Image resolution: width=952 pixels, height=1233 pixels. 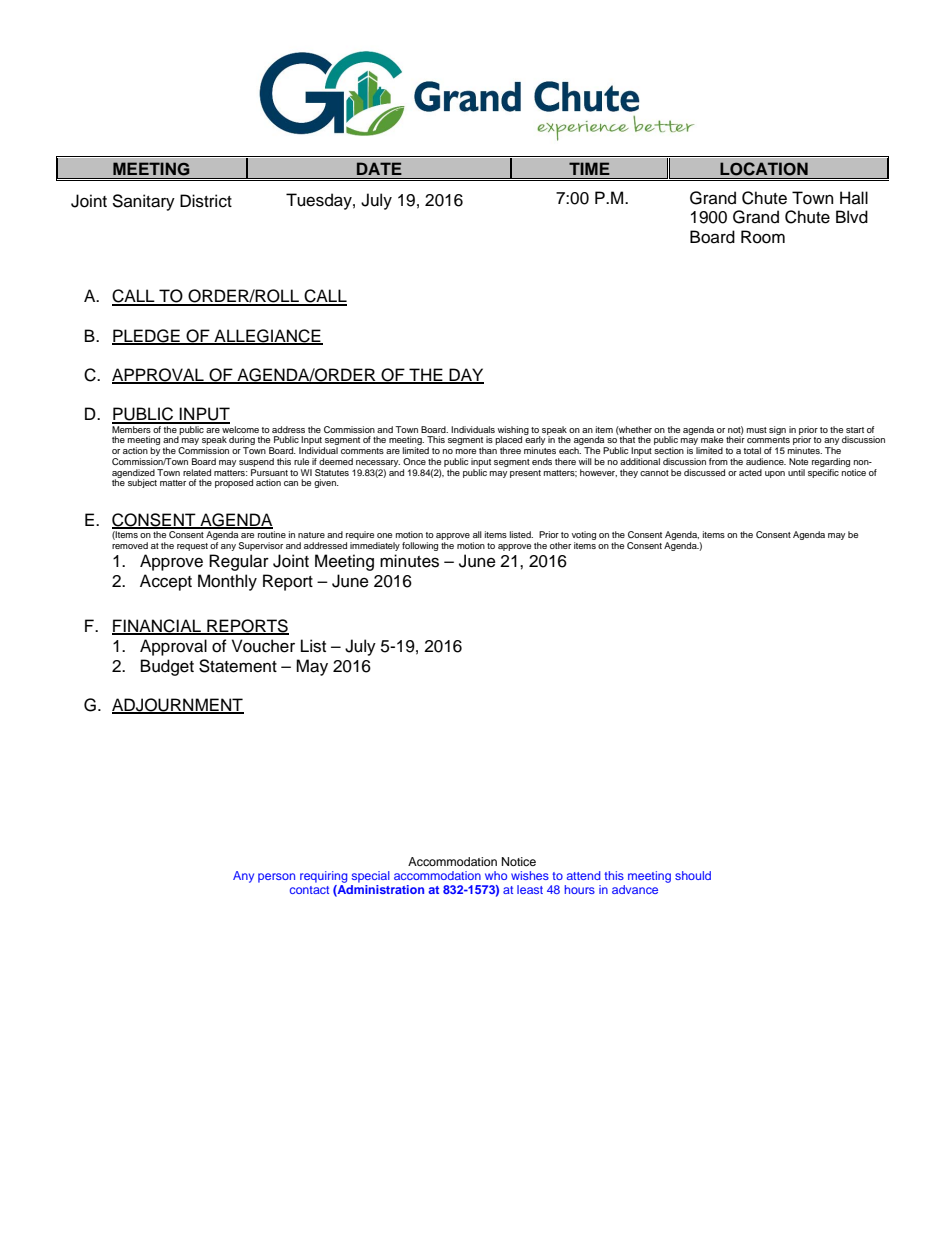 I want to click on request, so click(x=192, y=547).
